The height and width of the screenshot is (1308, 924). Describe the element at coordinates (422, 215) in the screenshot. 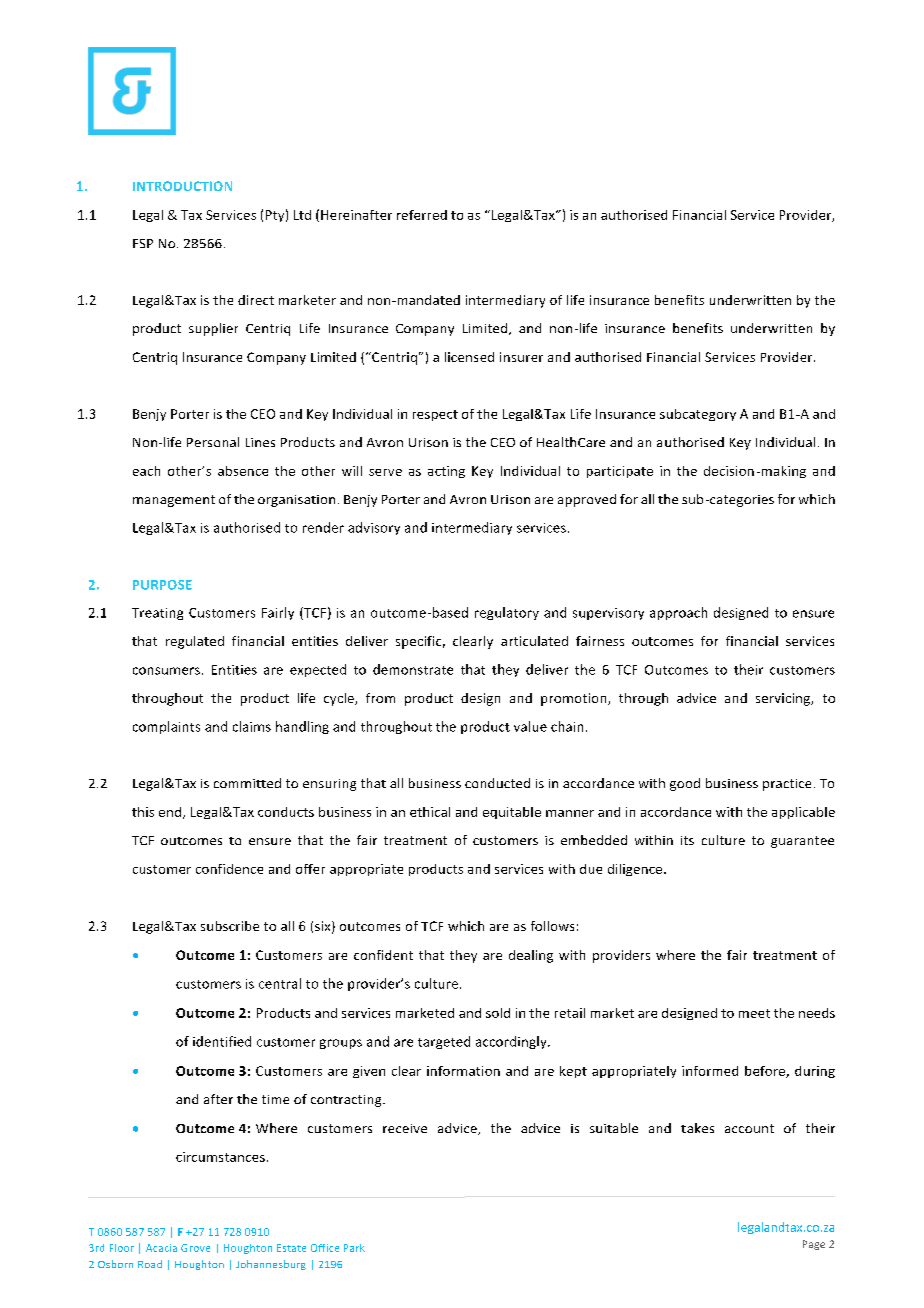

I see `referred` at that location.
